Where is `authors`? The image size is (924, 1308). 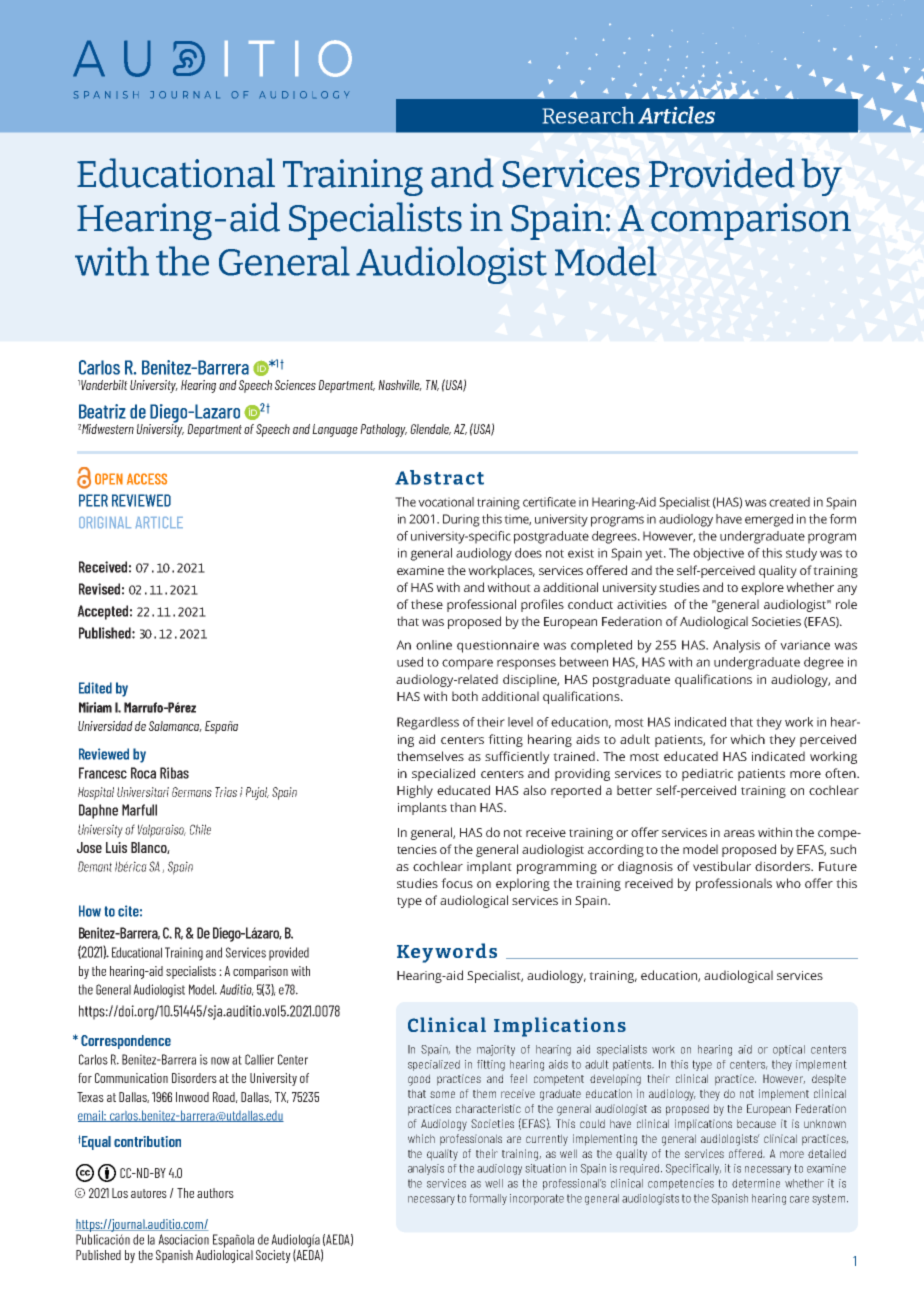
authors is located at coordinates (215, 1193).
